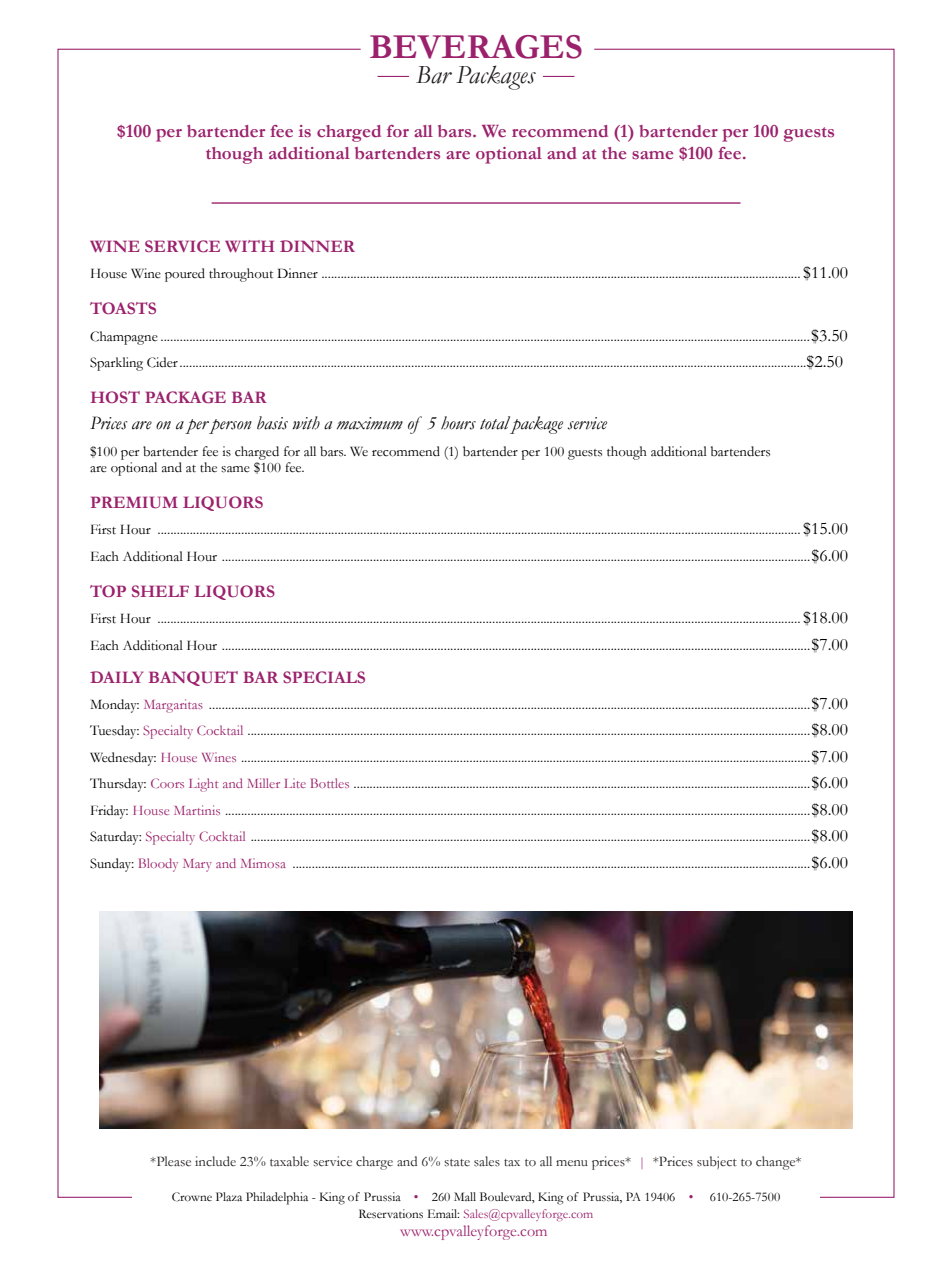  Describe the element at coordinates (263, 863) in the screenshot. I see `Mimosa` at that location.
